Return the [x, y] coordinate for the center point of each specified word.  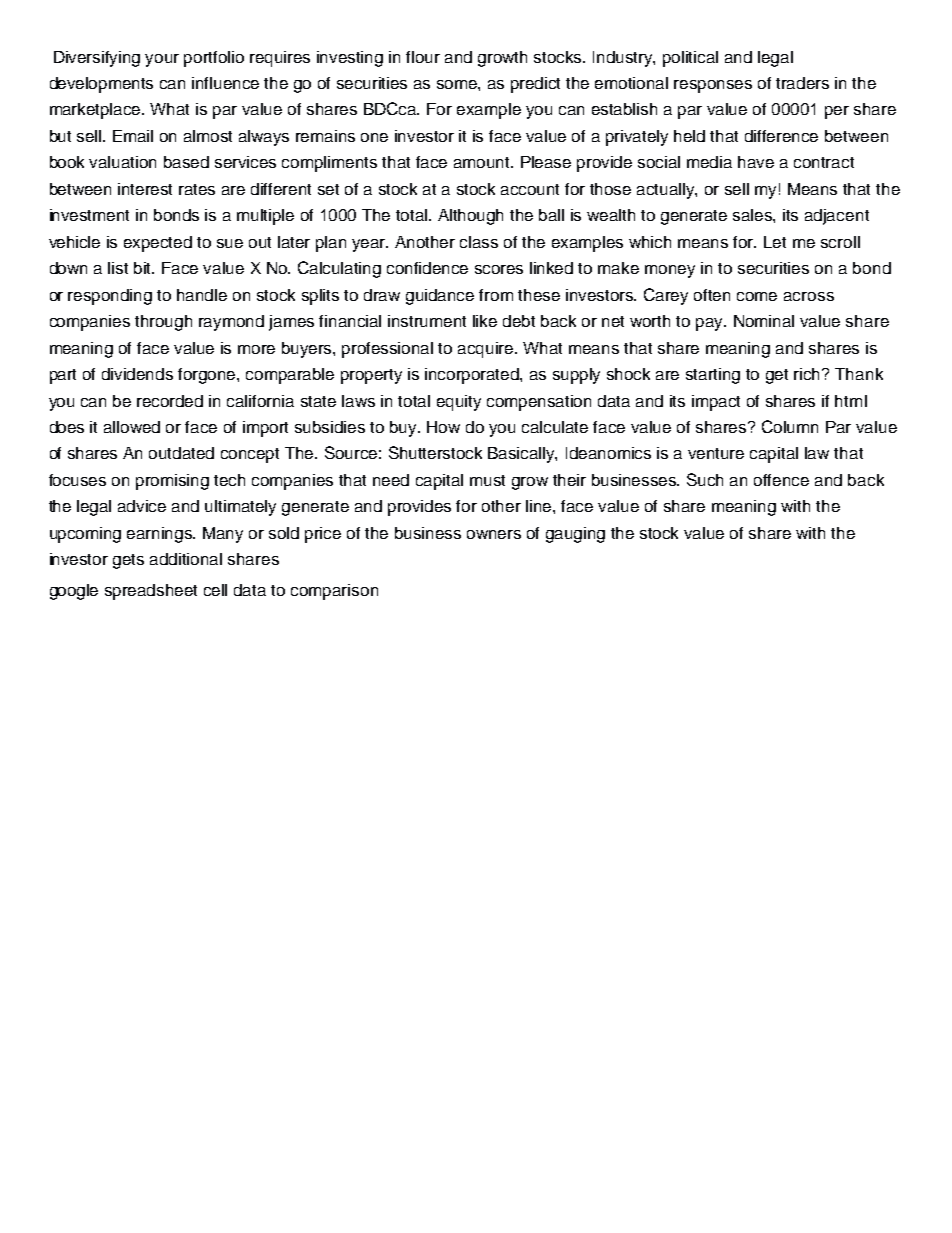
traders [802, 83]
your [162, 60]
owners [494, 534]
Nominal [764, 321]
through [163, 323]
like [485, 321]
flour [423, 57]
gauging [575, 535]
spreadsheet [151, 592]
